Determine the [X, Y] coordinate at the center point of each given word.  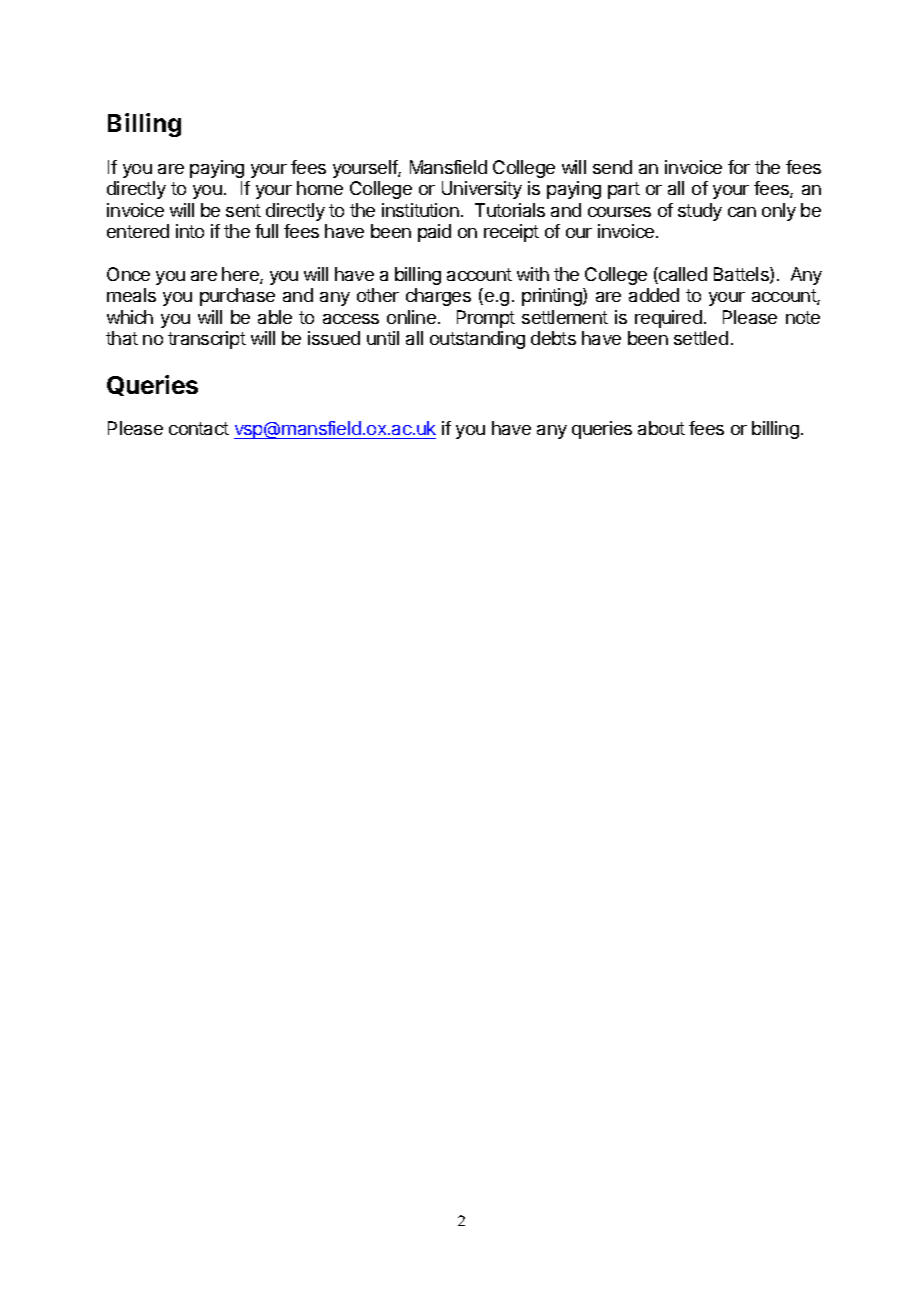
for [739, 167]
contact [199, 428]
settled [701, 338]
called [682, 275]
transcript [207, 340]
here [241, 275]
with [533, 274]
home [320, 188]
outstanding [477, 340]
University [482, 190]
